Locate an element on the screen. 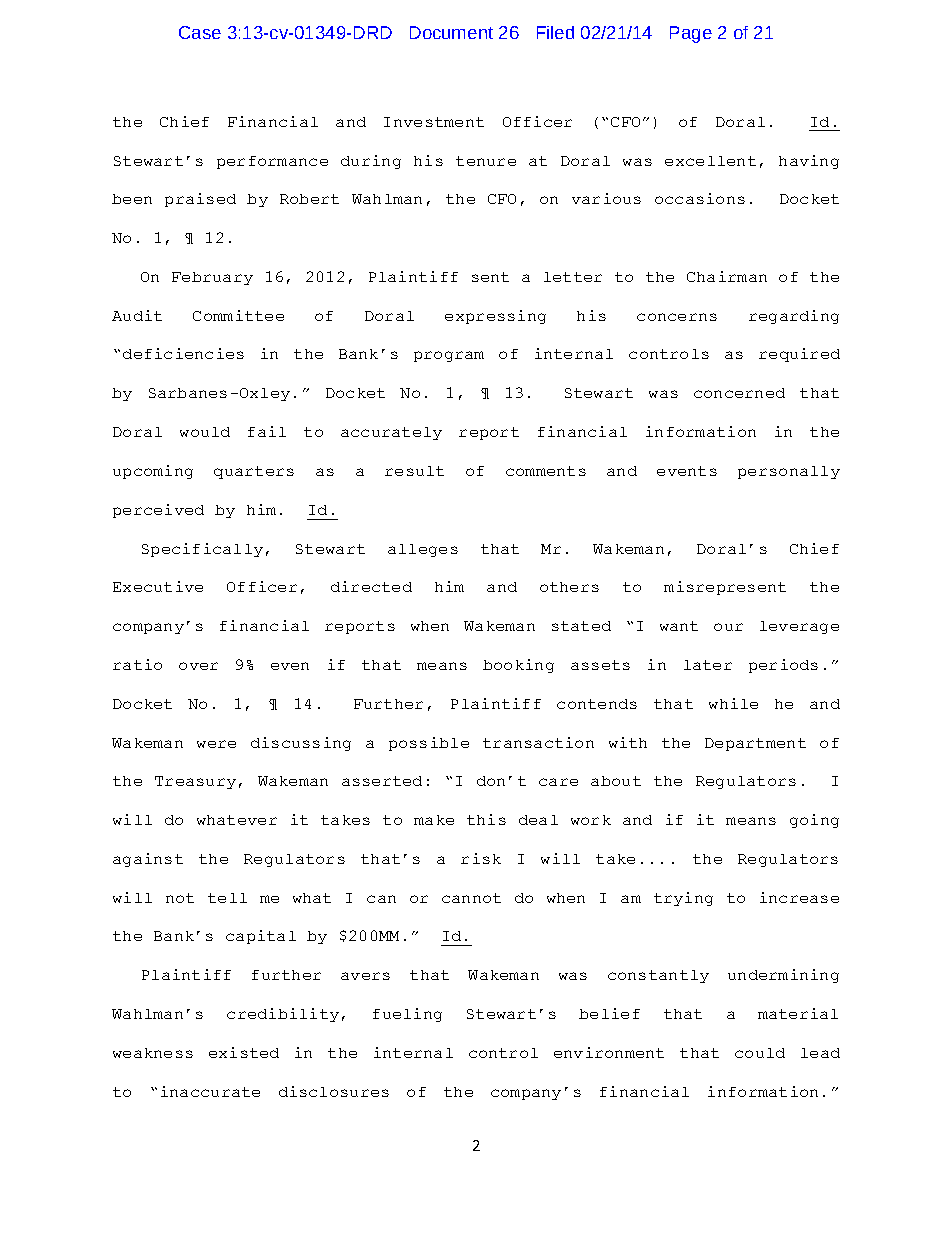 The width and height of the screenshot is (952, 1233). Document is located at coordinates (451, 32).
